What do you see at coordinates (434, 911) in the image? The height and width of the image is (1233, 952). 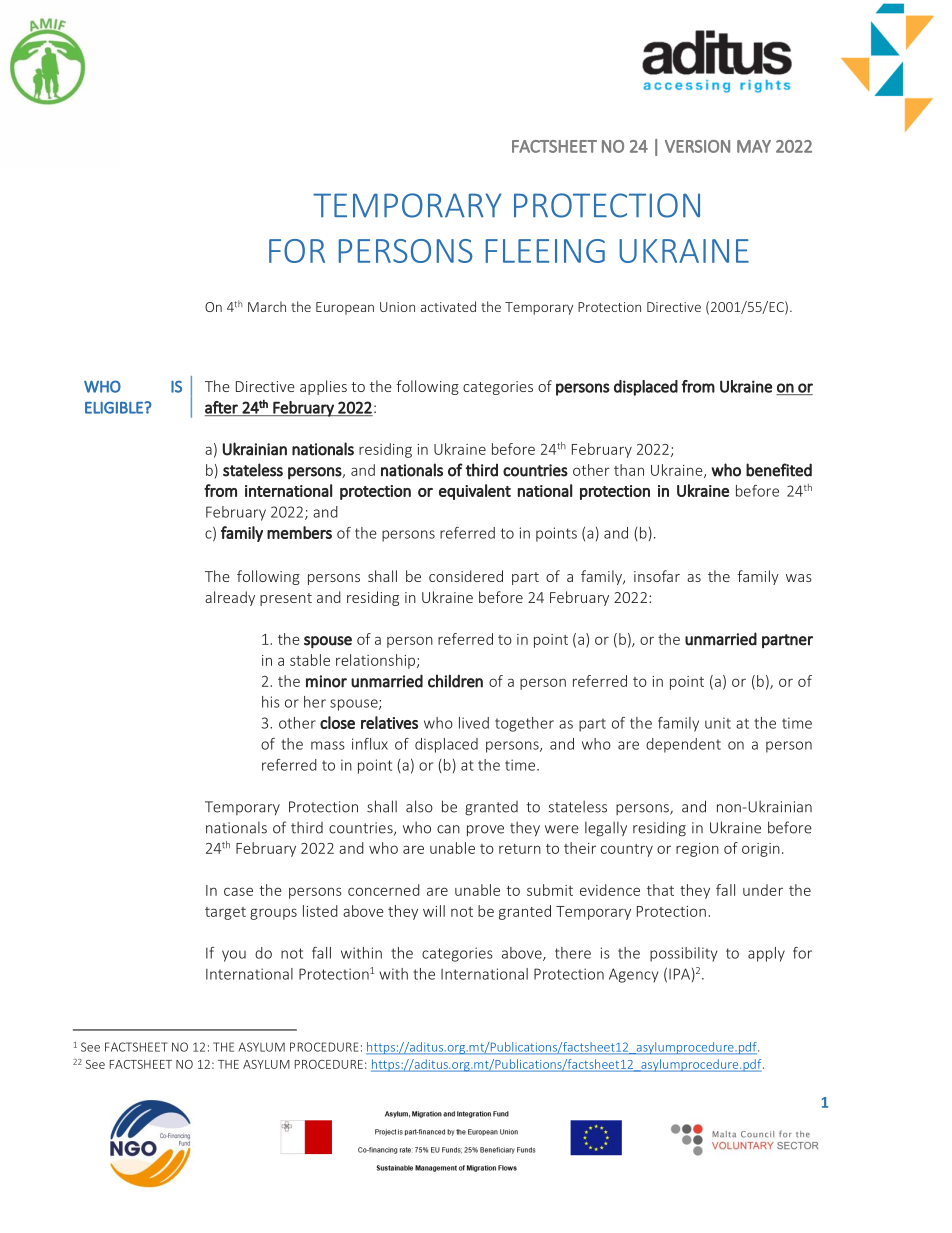 I see `will` at bounding box center [434, 911].
